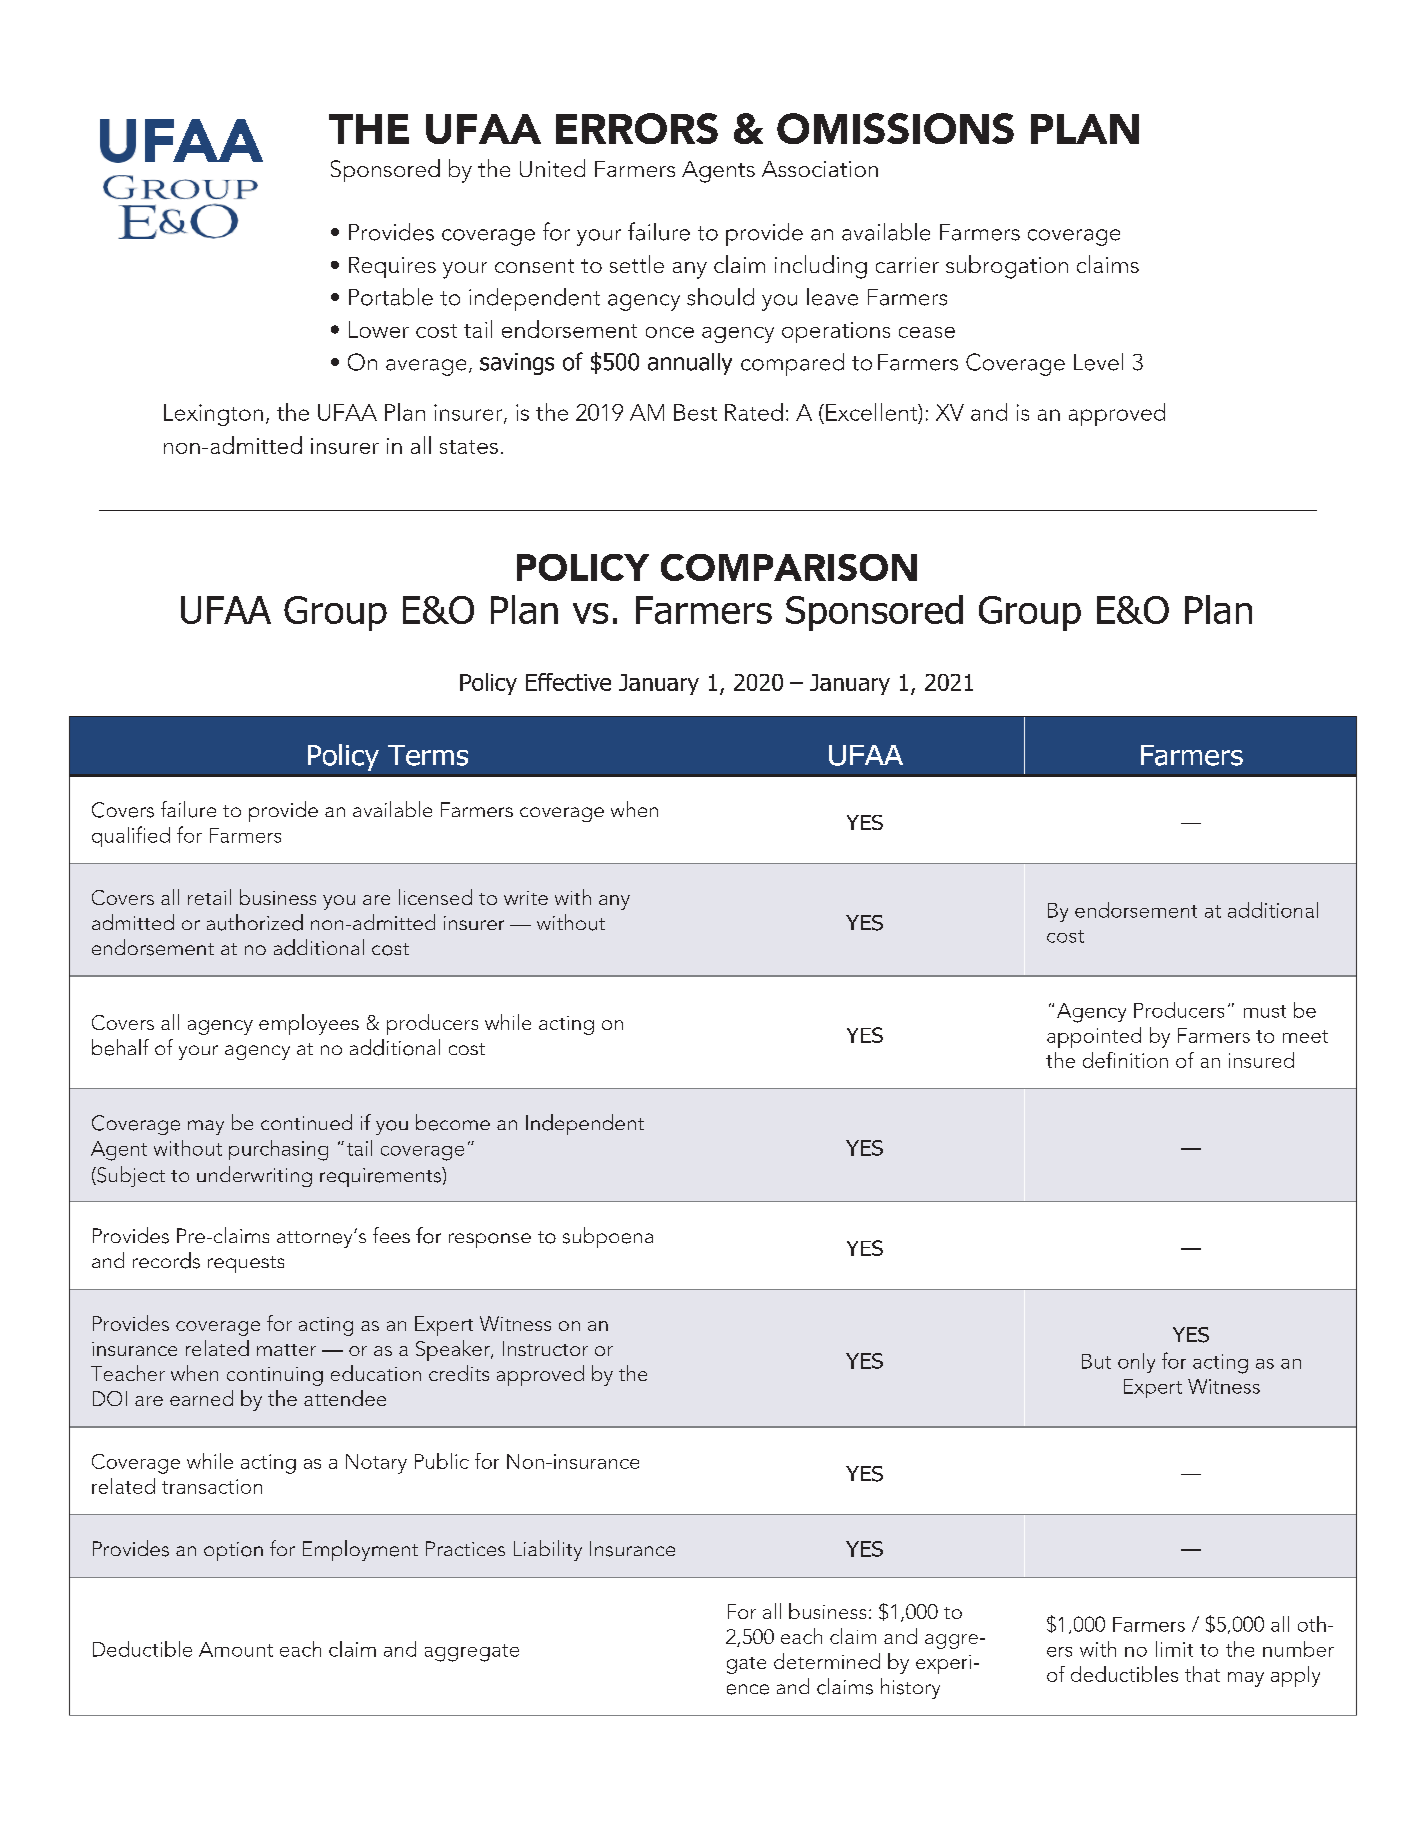 This screenshot has width=1420, height=1838. I want to click on must, so click(1265, 1011).
